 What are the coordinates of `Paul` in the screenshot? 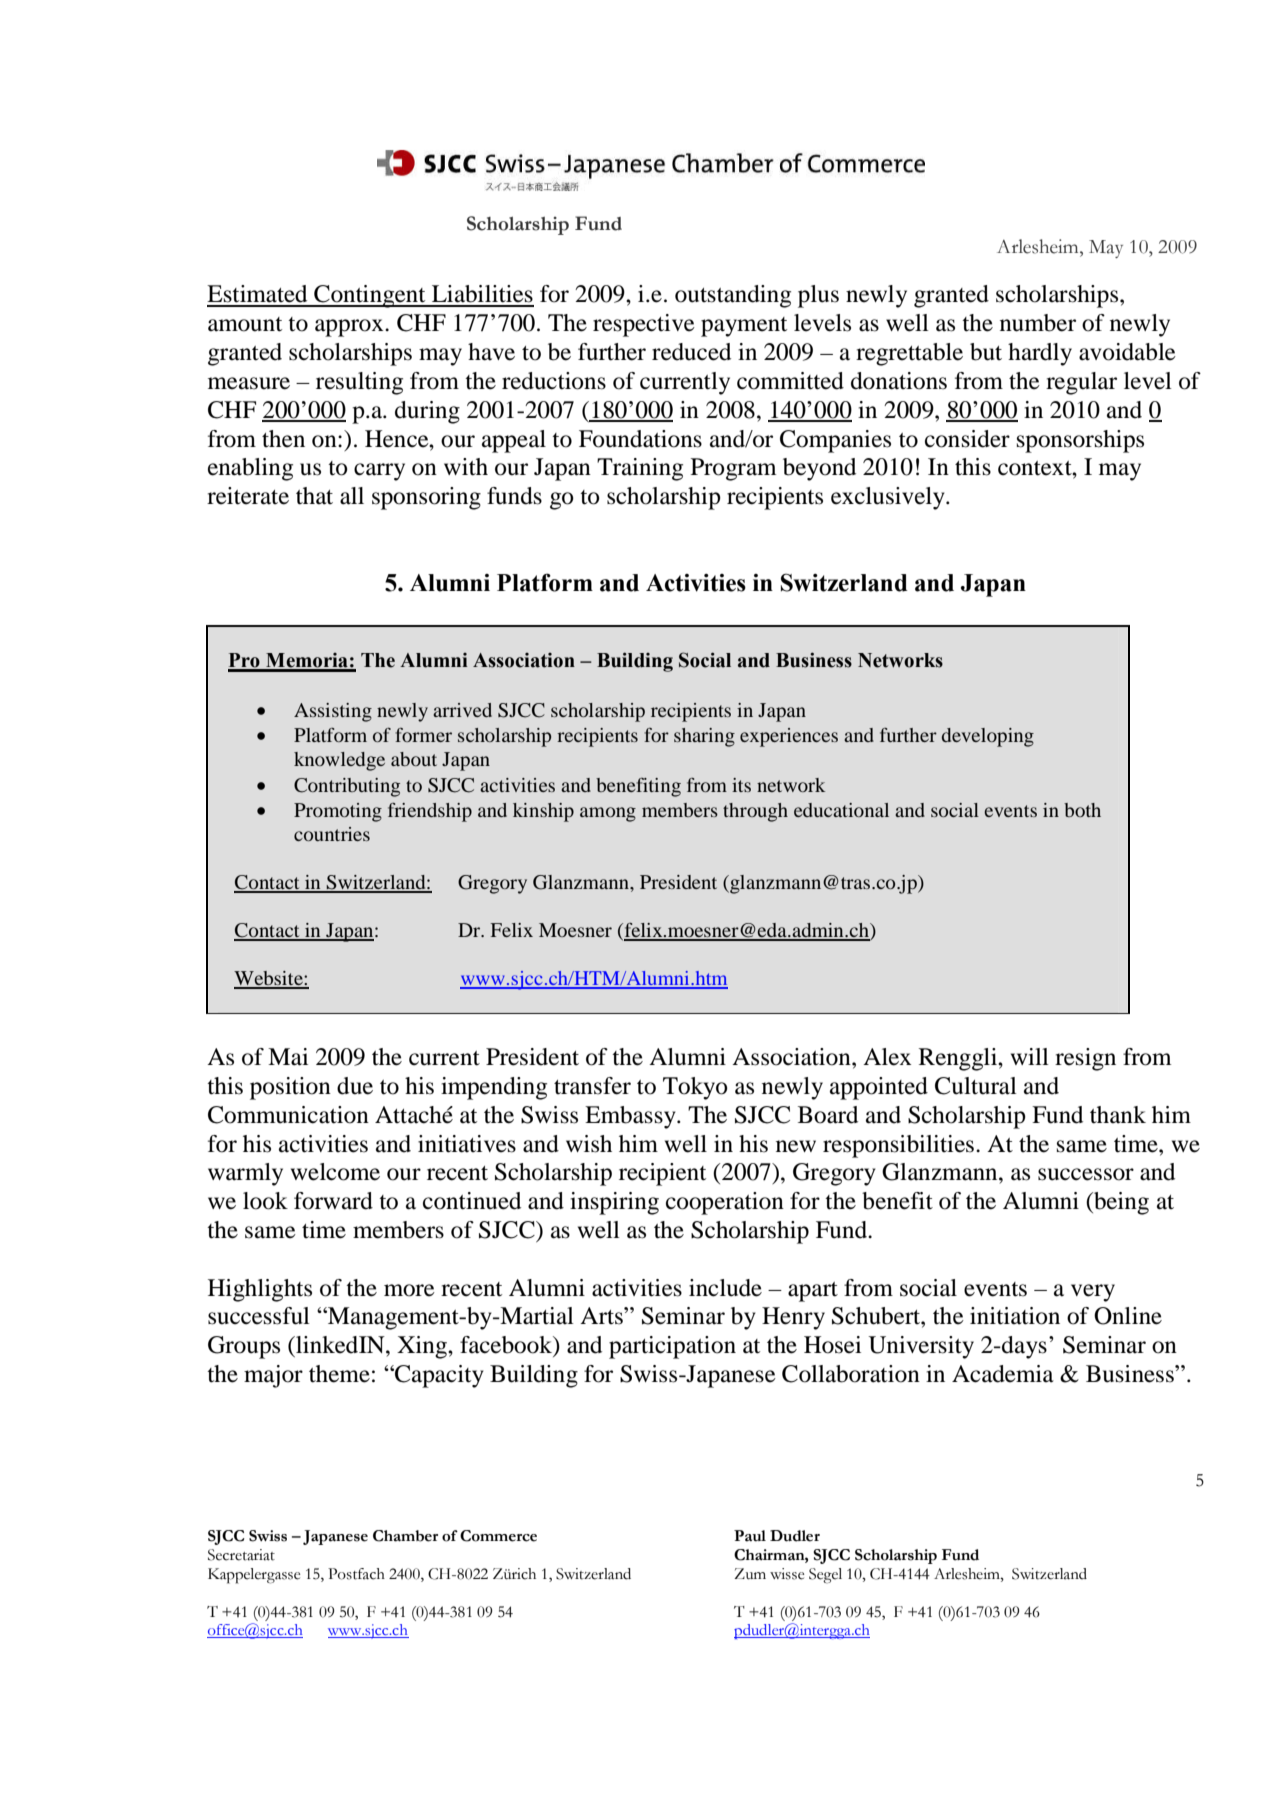 It's located at (750, 1536).
